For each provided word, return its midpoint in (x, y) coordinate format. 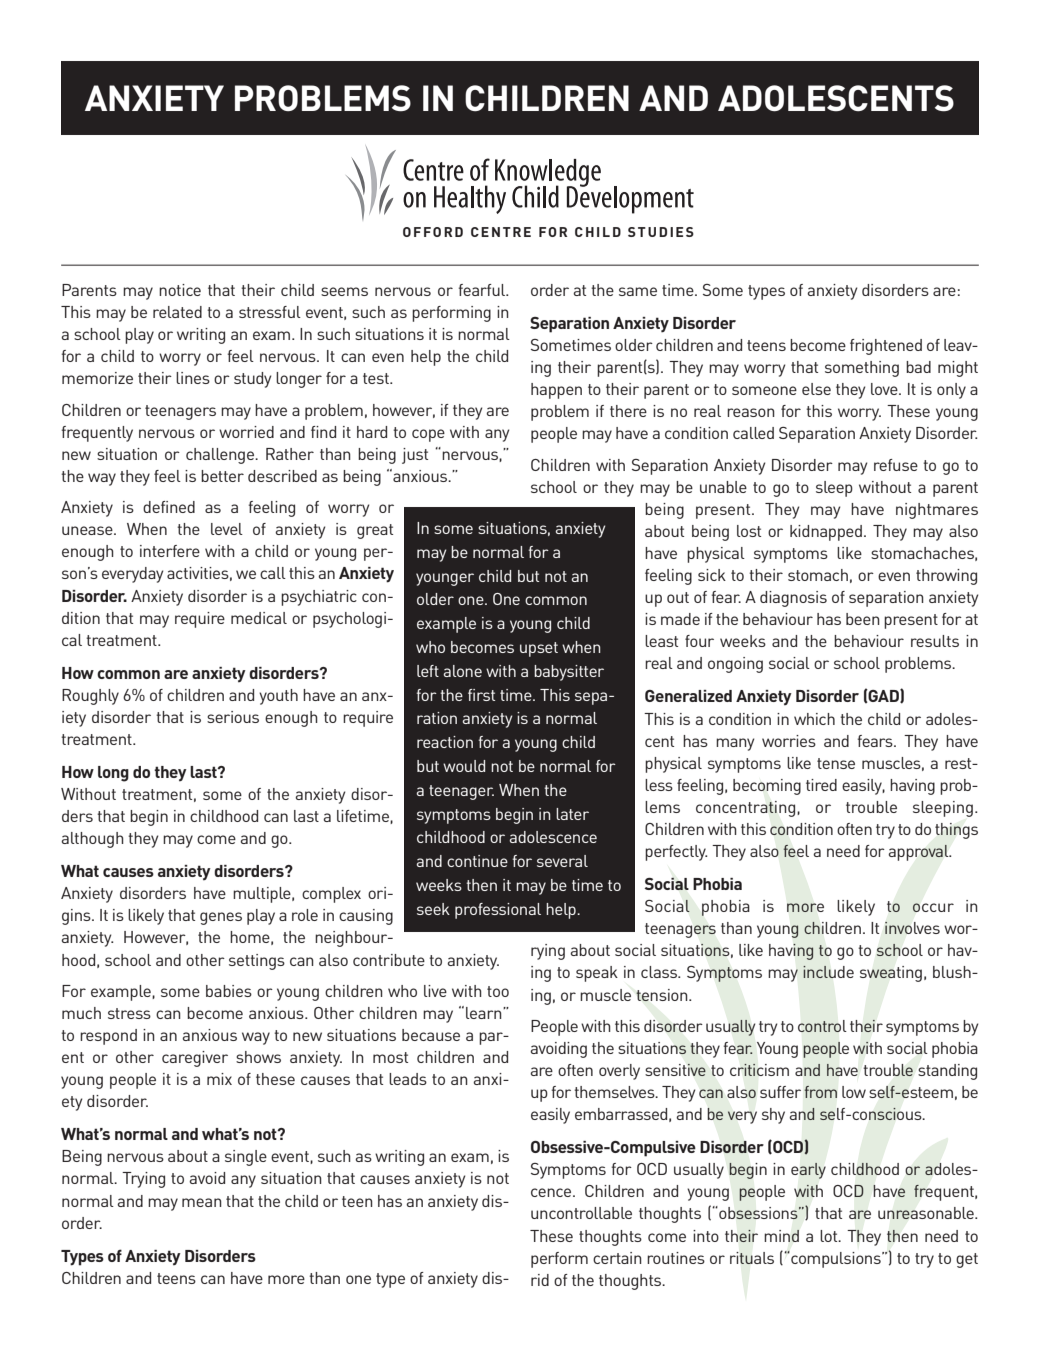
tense (836, 763)
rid (540, 1280)
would (464, 766)
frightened (886, 347)
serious (233, 717)
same (638, 291)
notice (180, 290)
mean (202, 1202)
